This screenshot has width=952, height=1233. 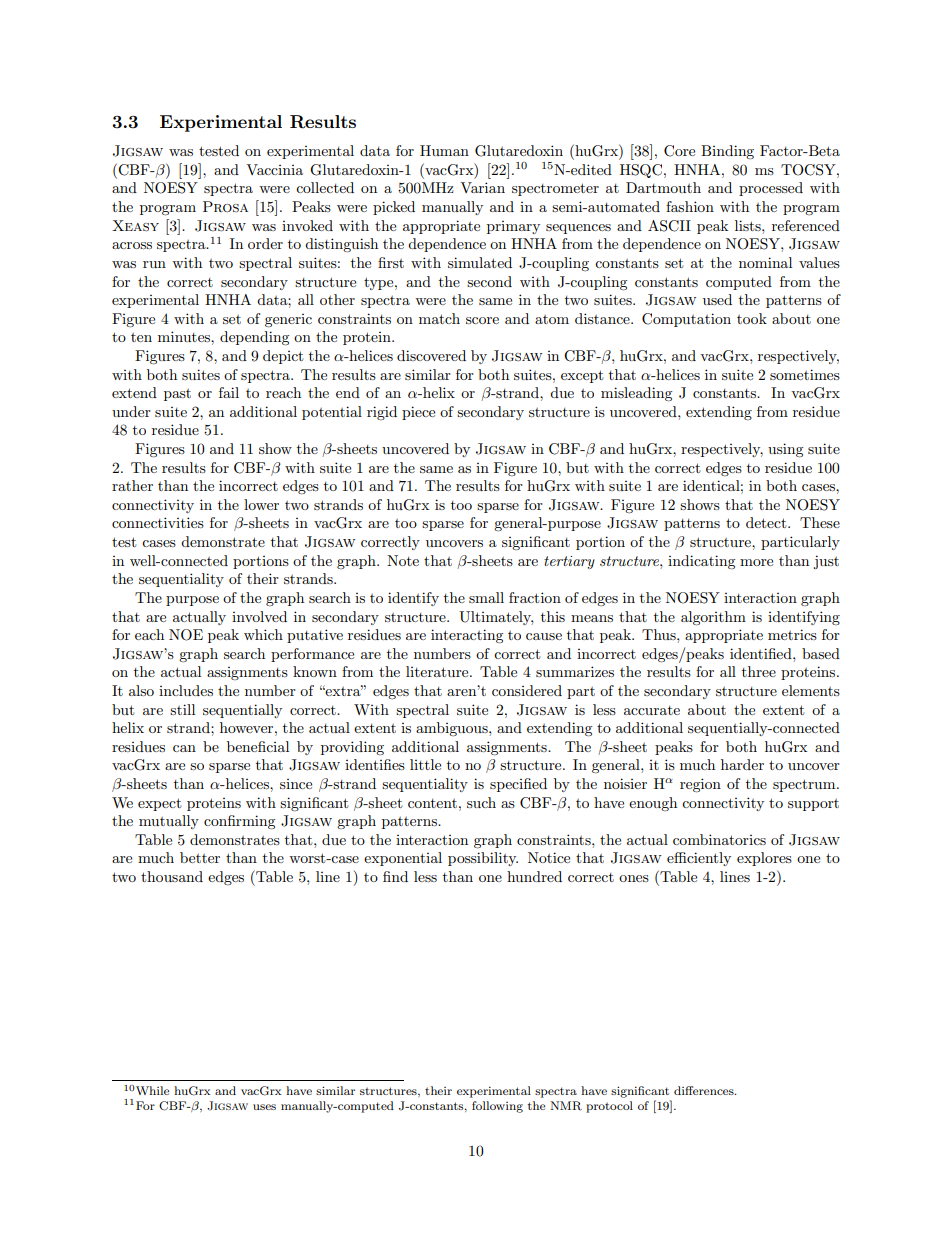 What do you see at coordinates (261, 504) in the screenshot?
I see `lower` at bounding box center [261, 504].
